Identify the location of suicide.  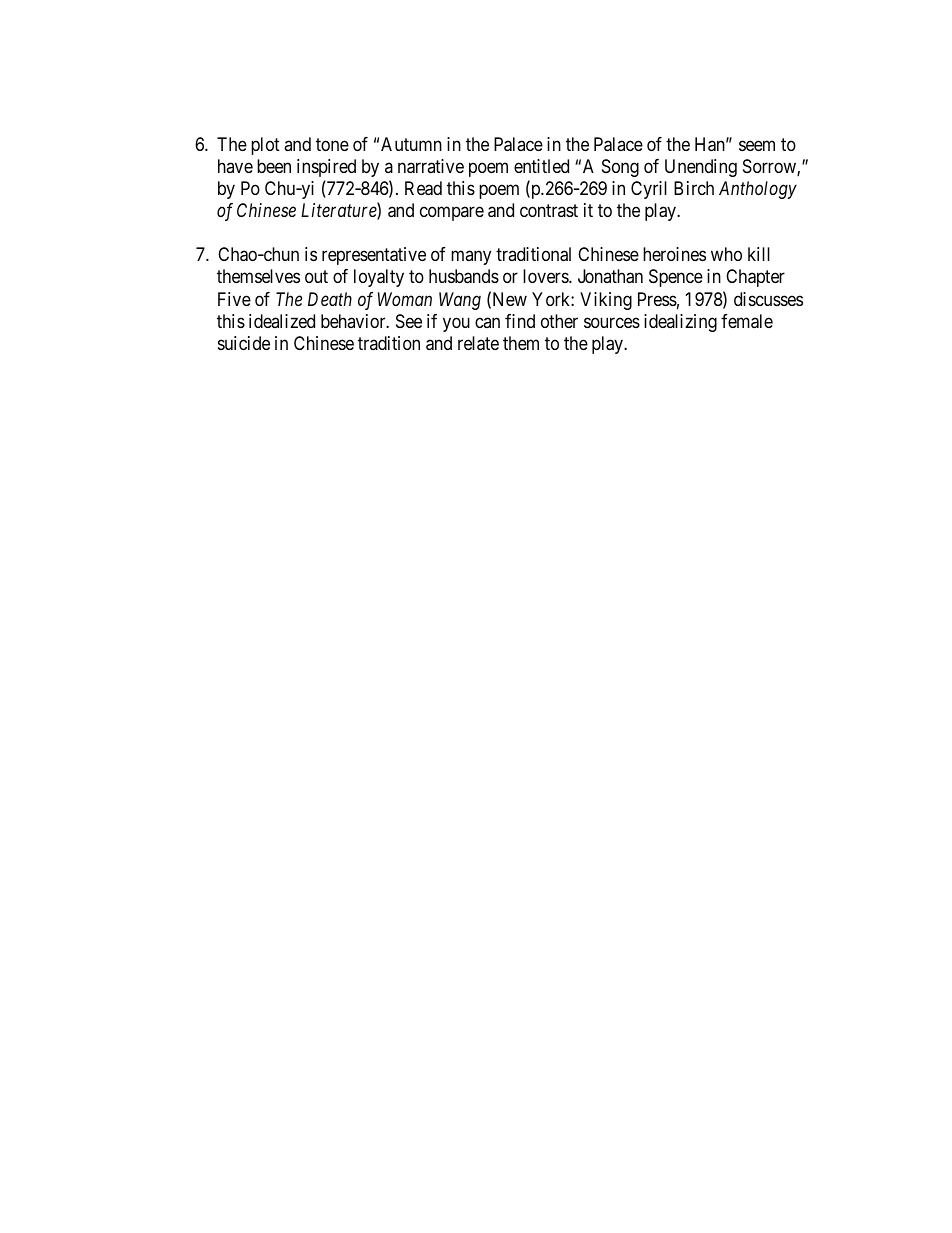
(244, 343).
